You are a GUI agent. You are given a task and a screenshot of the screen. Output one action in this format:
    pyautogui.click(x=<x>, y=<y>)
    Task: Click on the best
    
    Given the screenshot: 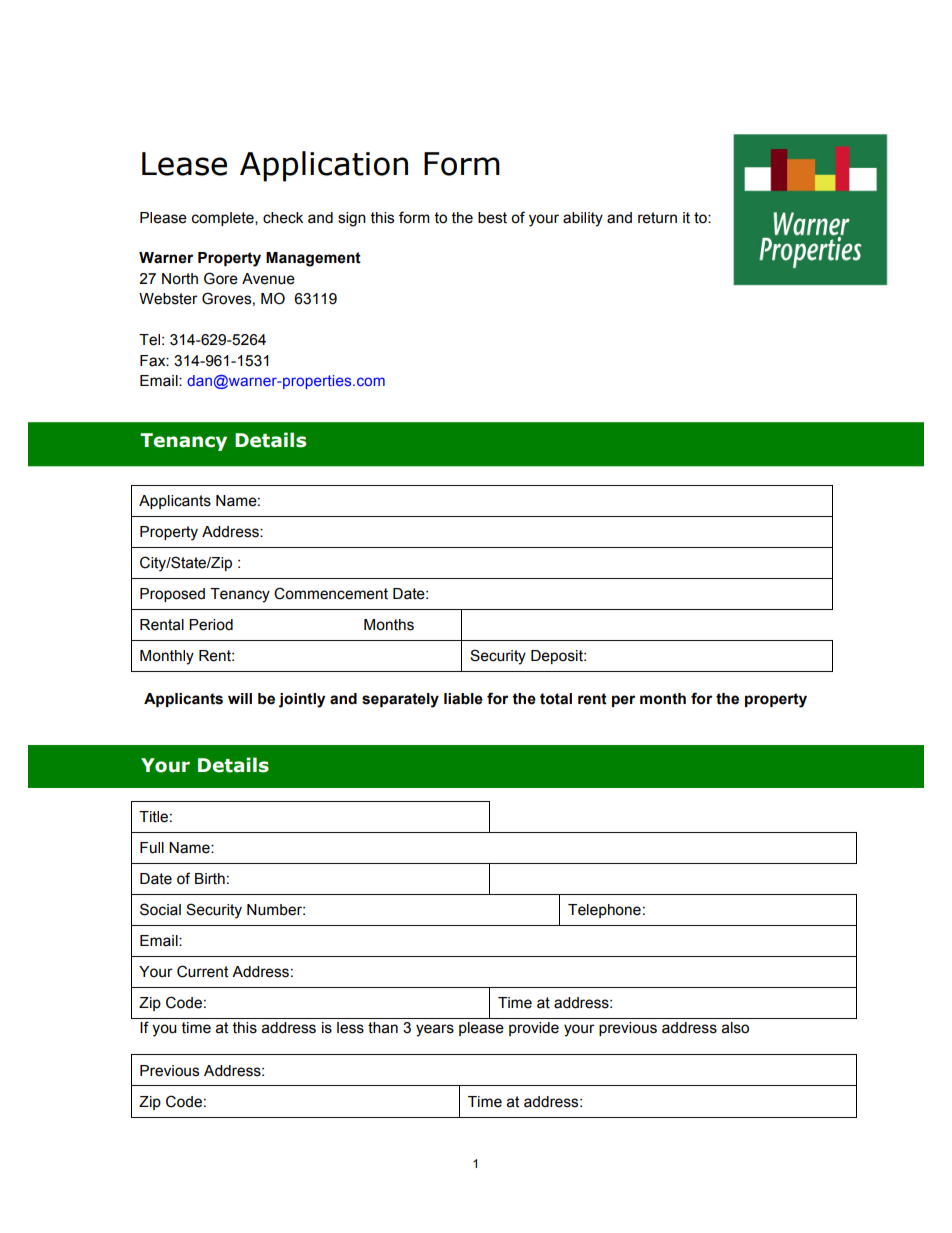 What is the action you would take?
    pyautogui.click(x=492, y=218)
